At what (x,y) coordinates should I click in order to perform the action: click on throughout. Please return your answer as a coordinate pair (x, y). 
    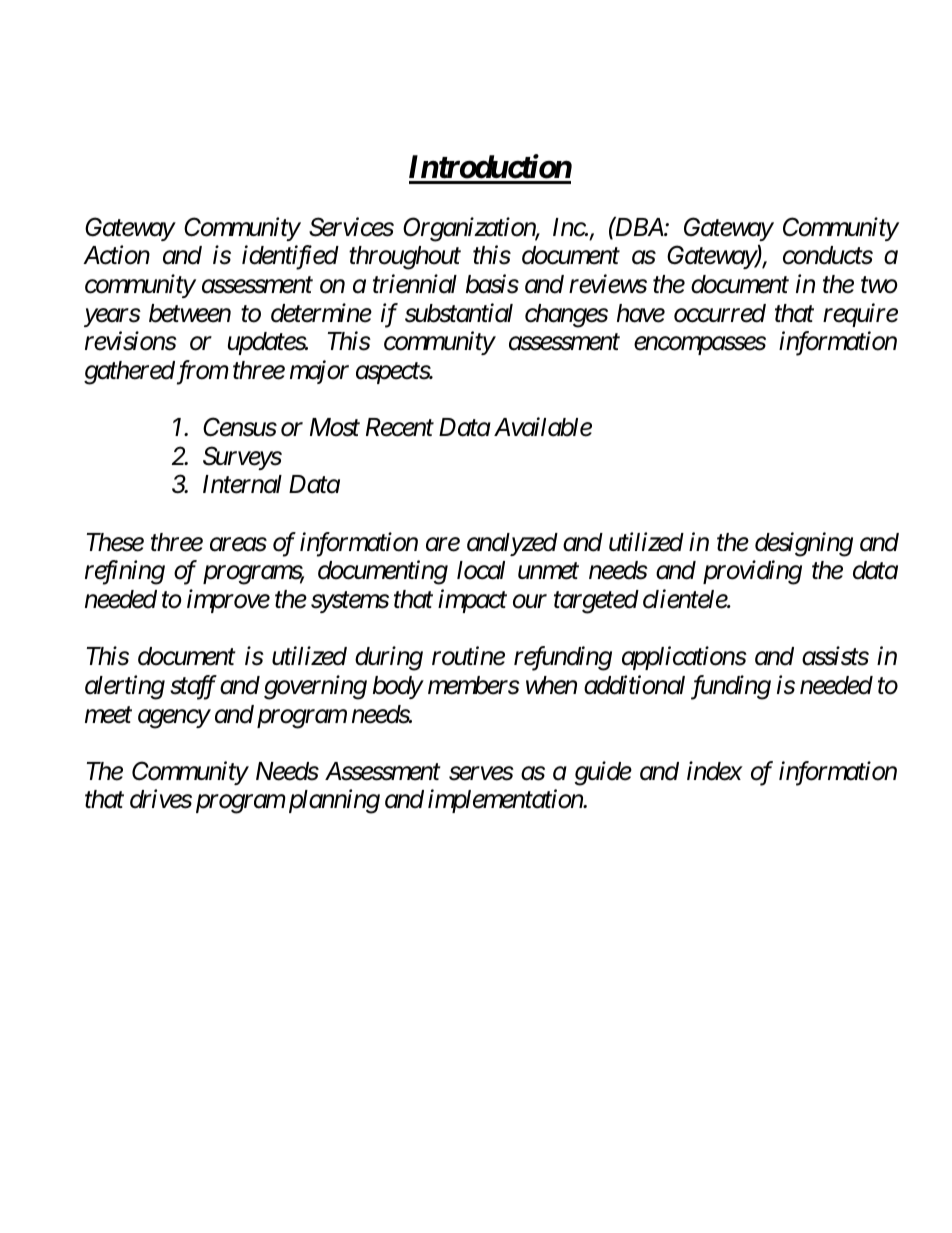
    Looking at the image, I should click on (405, 258).
